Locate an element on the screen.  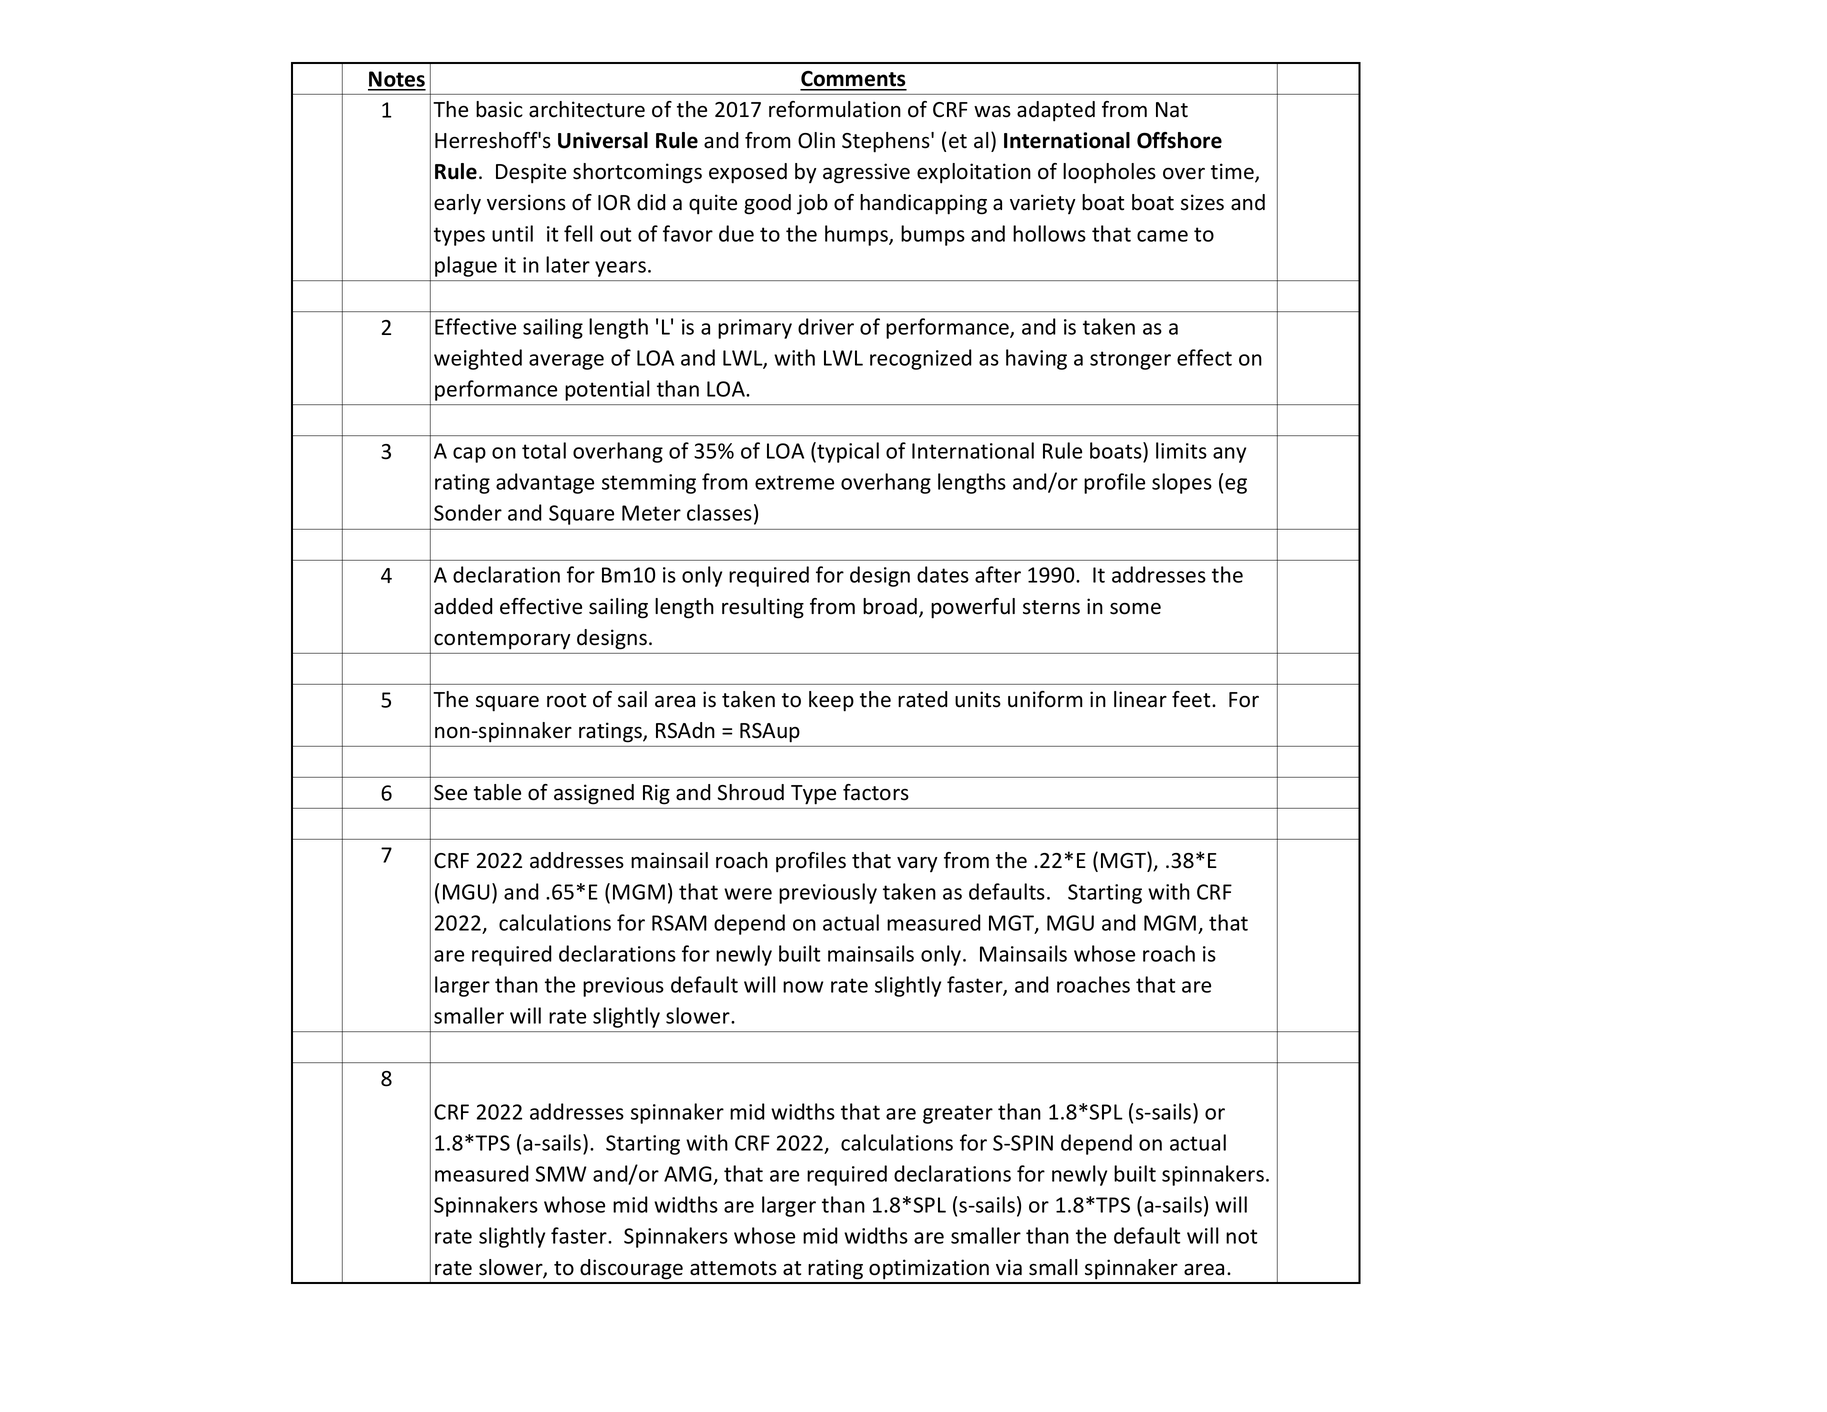
greater is located at coordinates (958, 1114).
